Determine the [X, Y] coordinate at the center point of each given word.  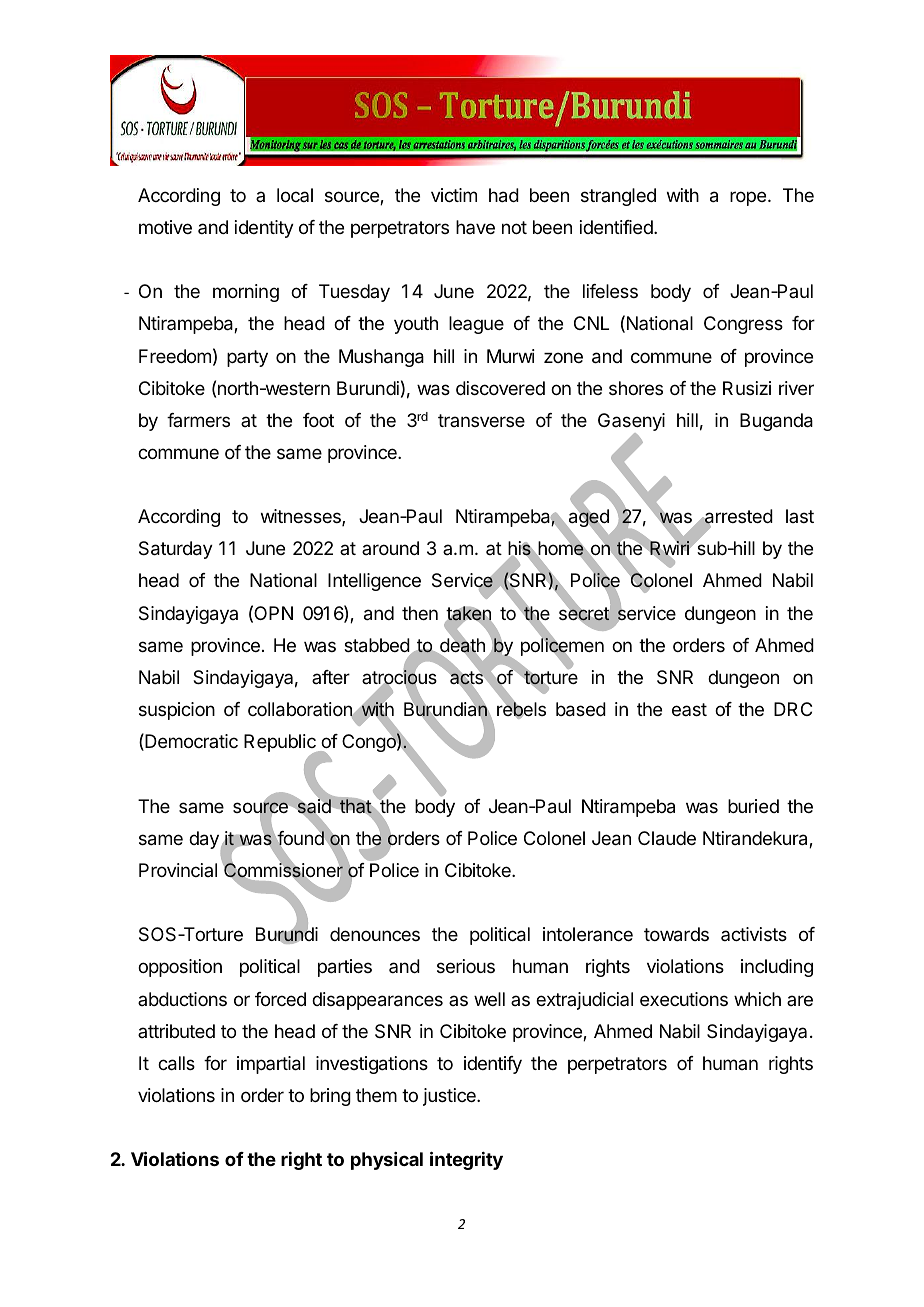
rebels [521, 710]
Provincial [178, 870]
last [800, 516]
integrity [466, 1160]
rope [748, 198]
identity [264, 229]
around [390, 548]
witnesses [302, 517]
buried [753, 806]
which [757, 999]
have [475, 227]
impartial [271, 1065]
